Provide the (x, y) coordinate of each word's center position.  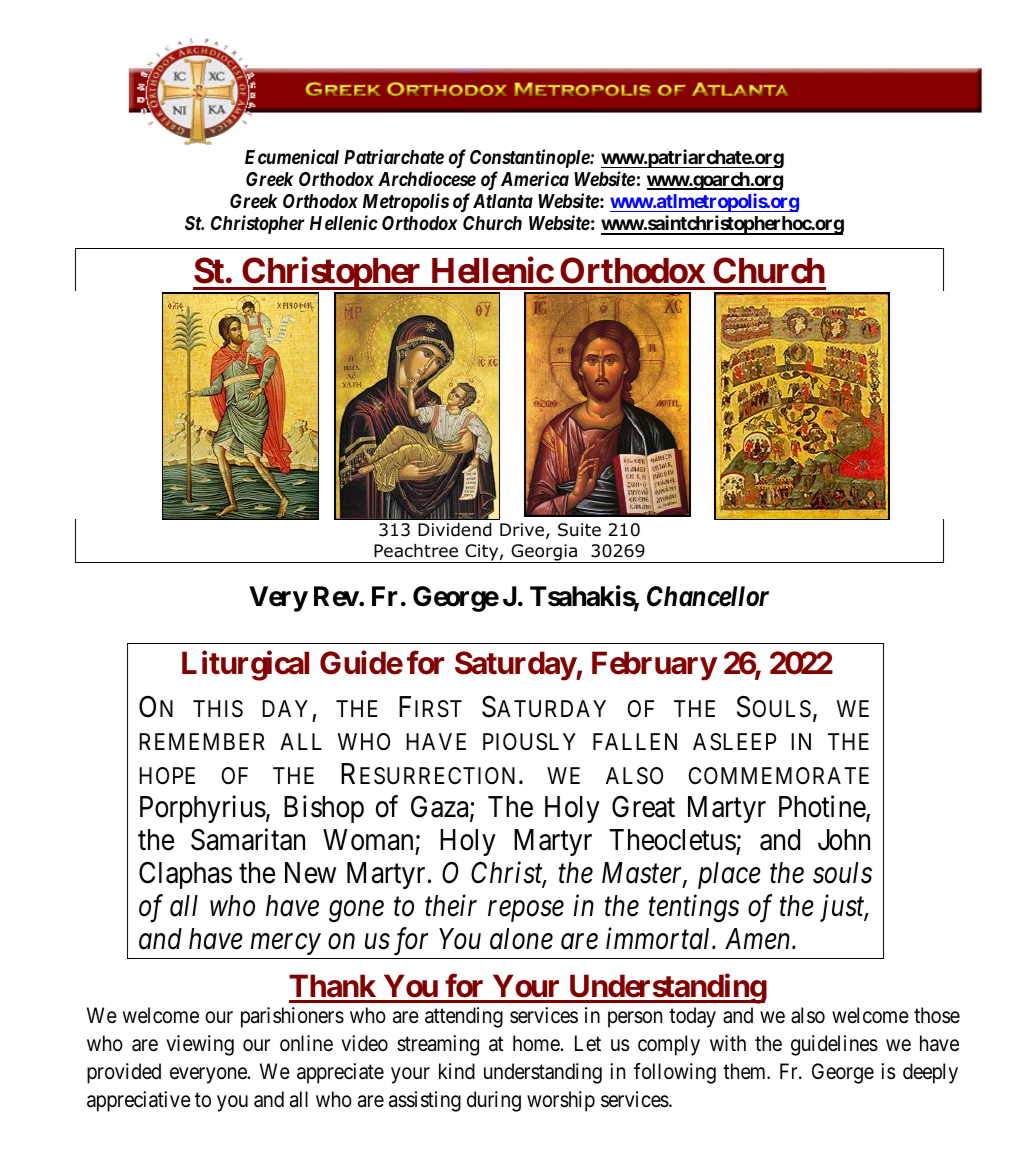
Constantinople (530, 158)
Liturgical (245, 666)
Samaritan (248, 839)
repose (526, 911)
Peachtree (416, 551)
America (535, 178)
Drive (522, 529)
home (536, 1043)
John (844, 840)
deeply (930, 1073)
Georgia (544, 553)
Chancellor (708, 596)
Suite (579, 530)
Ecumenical (292, 156)
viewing (200, 1045)
